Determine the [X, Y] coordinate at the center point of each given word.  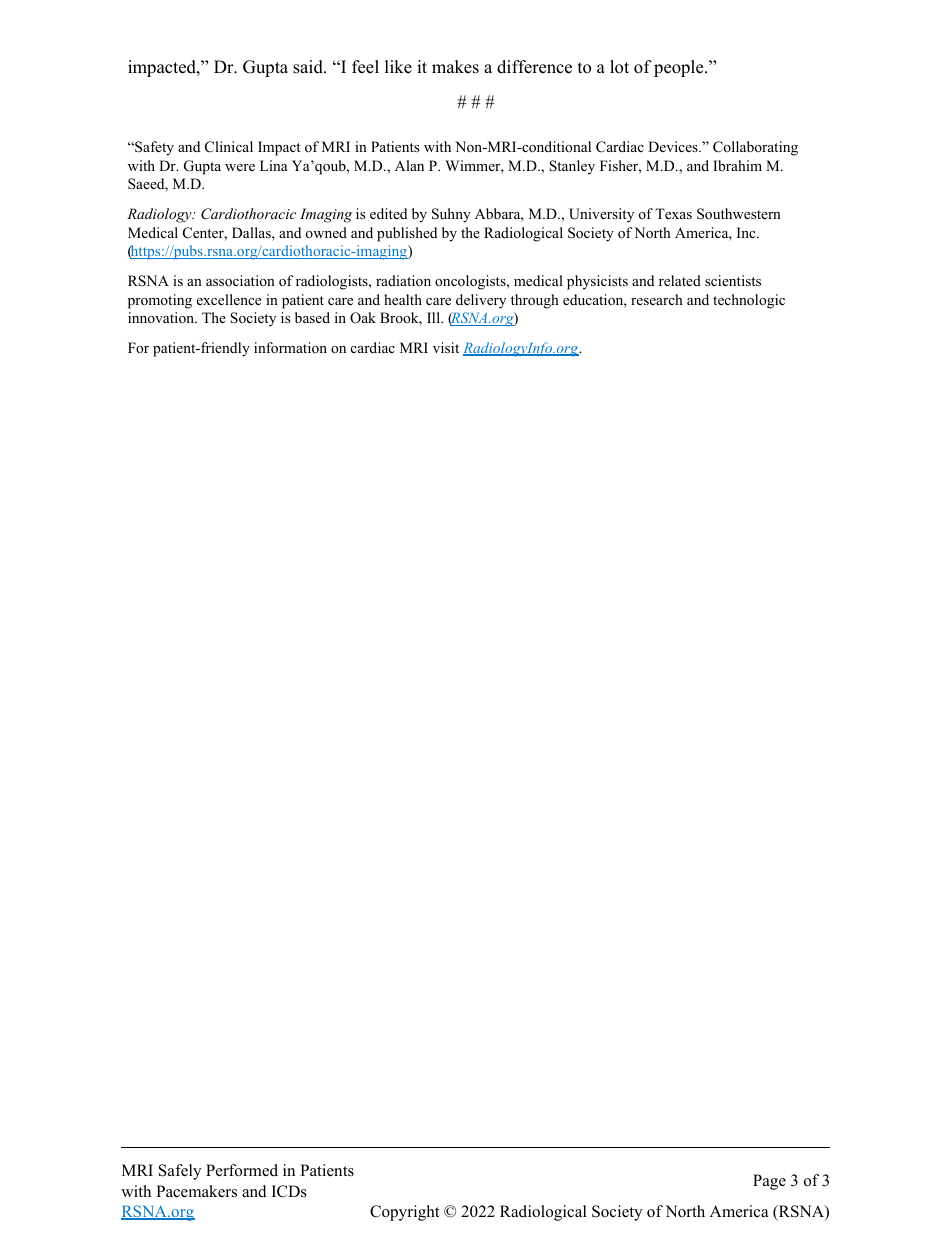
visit [446, 347]
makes [455, 67]
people [680, 68]
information [290, 348]
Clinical [229, 147]
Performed [242, 1170]
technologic [749, 301]
